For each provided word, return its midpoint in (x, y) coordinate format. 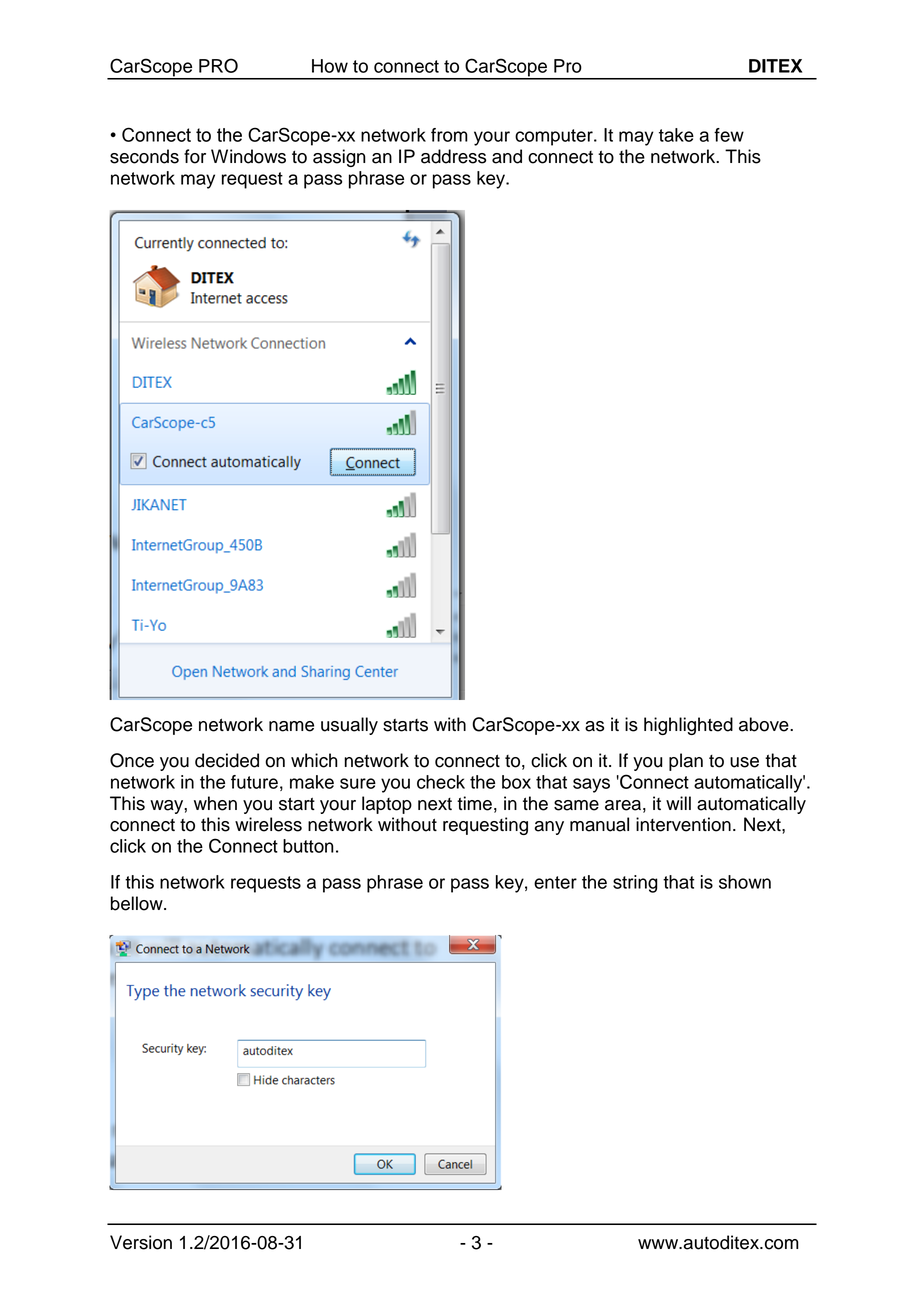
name (291, 726)
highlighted (688, 726)
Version (141, 1242)
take (676, 135)
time (474, 803)
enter (555, 882)
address (453, 156)
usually (349, 726)
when (215, 803)
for (195, 156)
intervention (683, 824)
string (635, 884)
